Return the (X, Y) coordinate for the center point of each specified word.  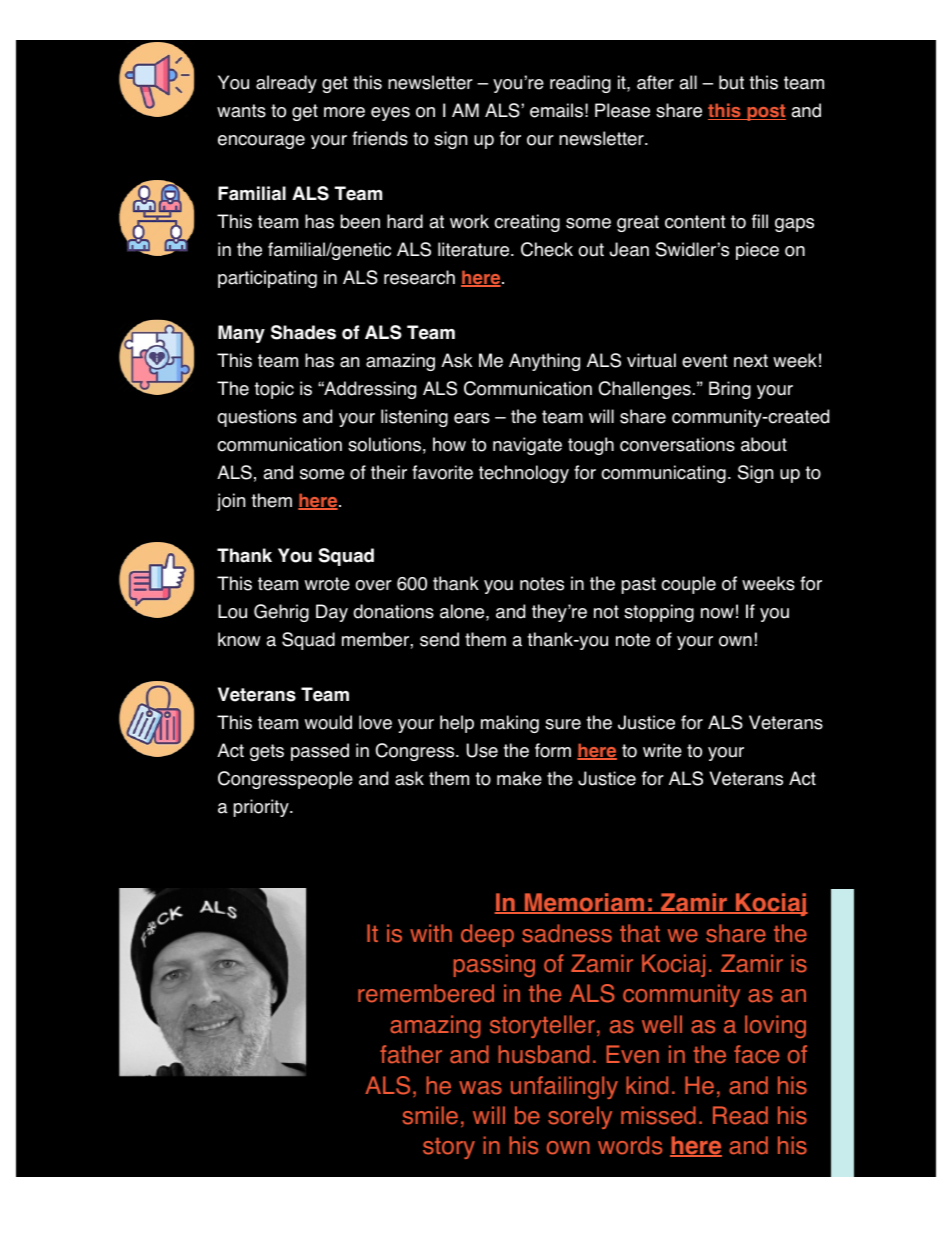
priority (262, 808)
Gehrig (281, 613)
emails (556, 110)
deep (487, 935)
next (751, 361)
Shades (303, 332)
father (411, 1054)
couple (688, 585)
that (640, 933)
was (480, 1088)
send (439, 639)
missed (658, 1115)
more (344, 112)
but (731, 82)
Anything (544, 362)
